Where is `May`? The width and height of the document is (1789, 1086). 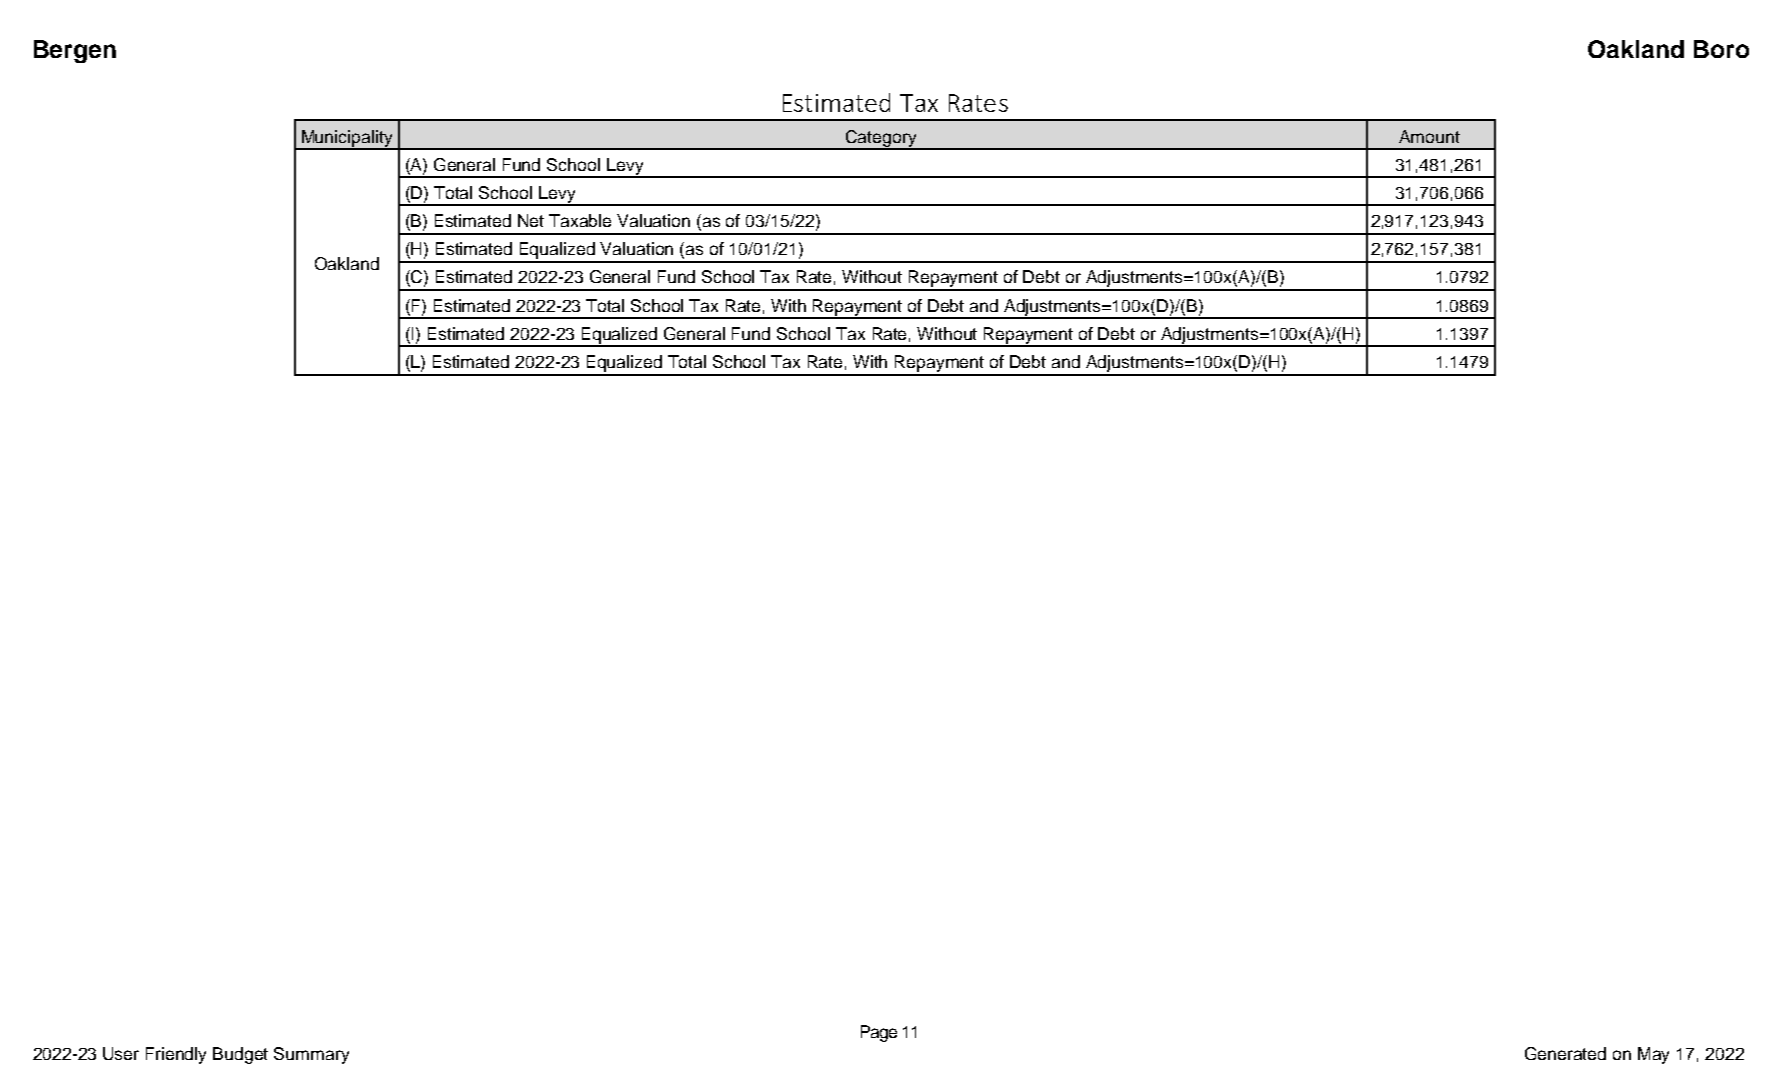
May is located at coordinates (1653, 1055).
